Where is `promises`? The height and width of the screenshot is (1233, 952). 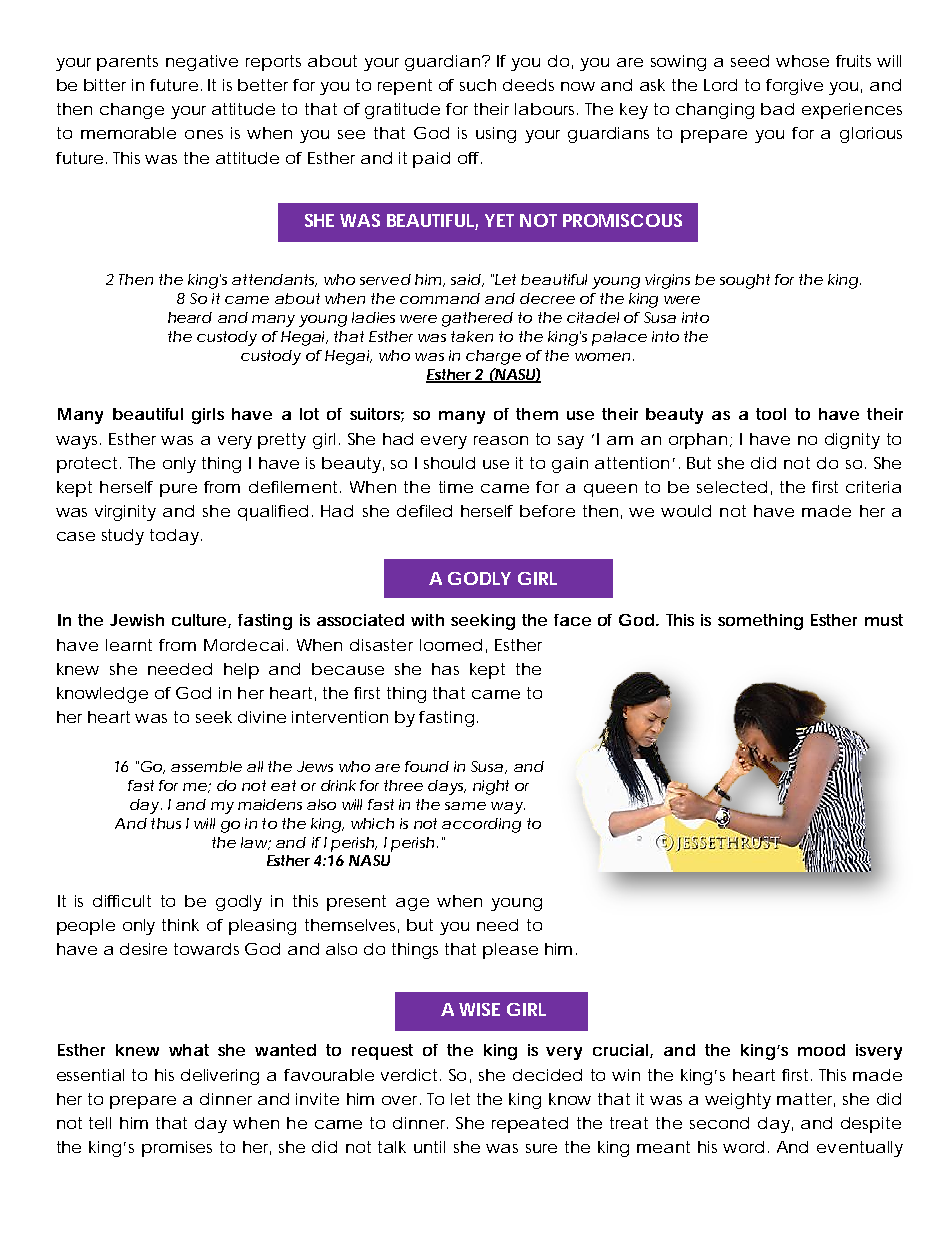 promises is located at coordinates (177, 1149).
